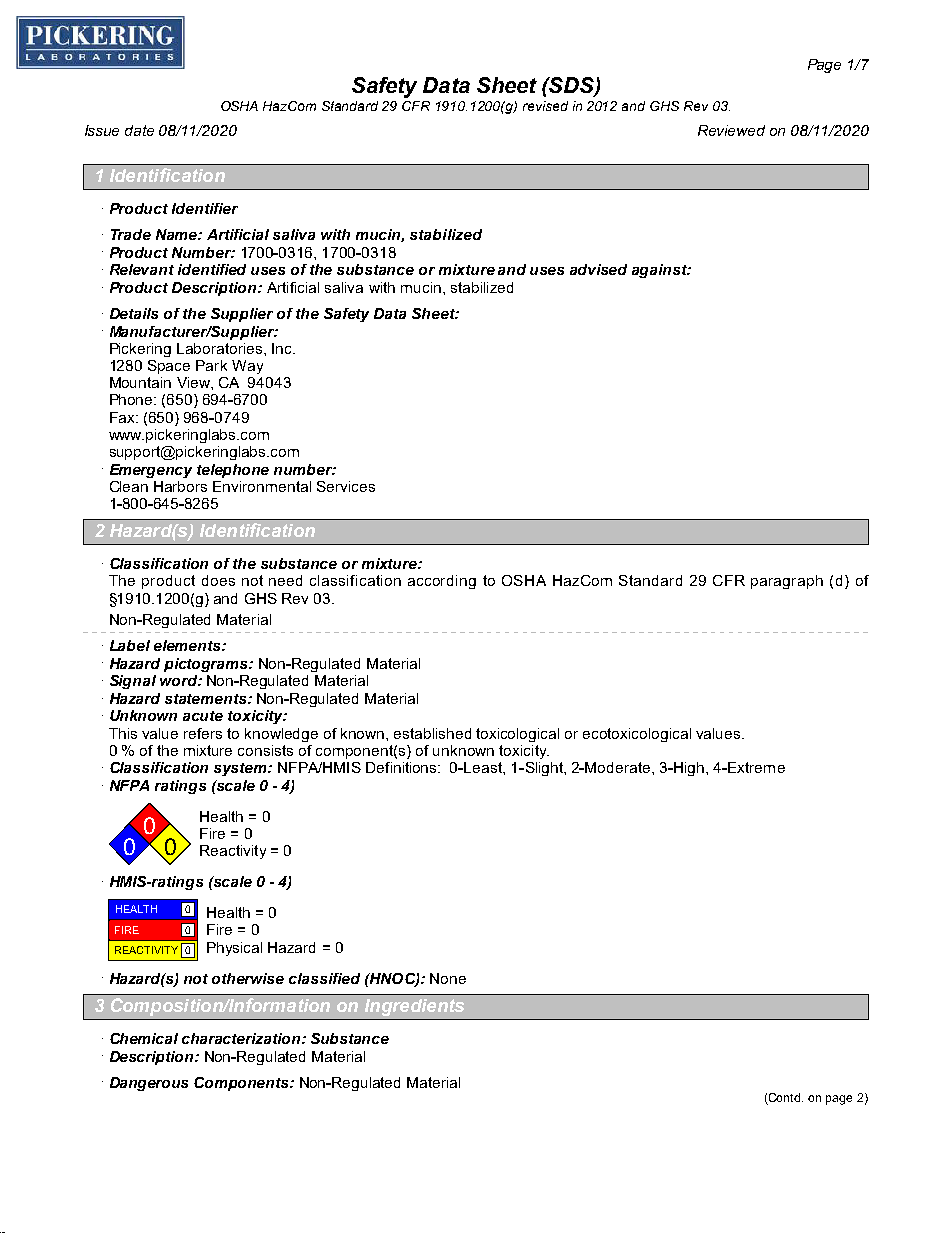  I want to click on Dangerous, so click(149, 1084).
